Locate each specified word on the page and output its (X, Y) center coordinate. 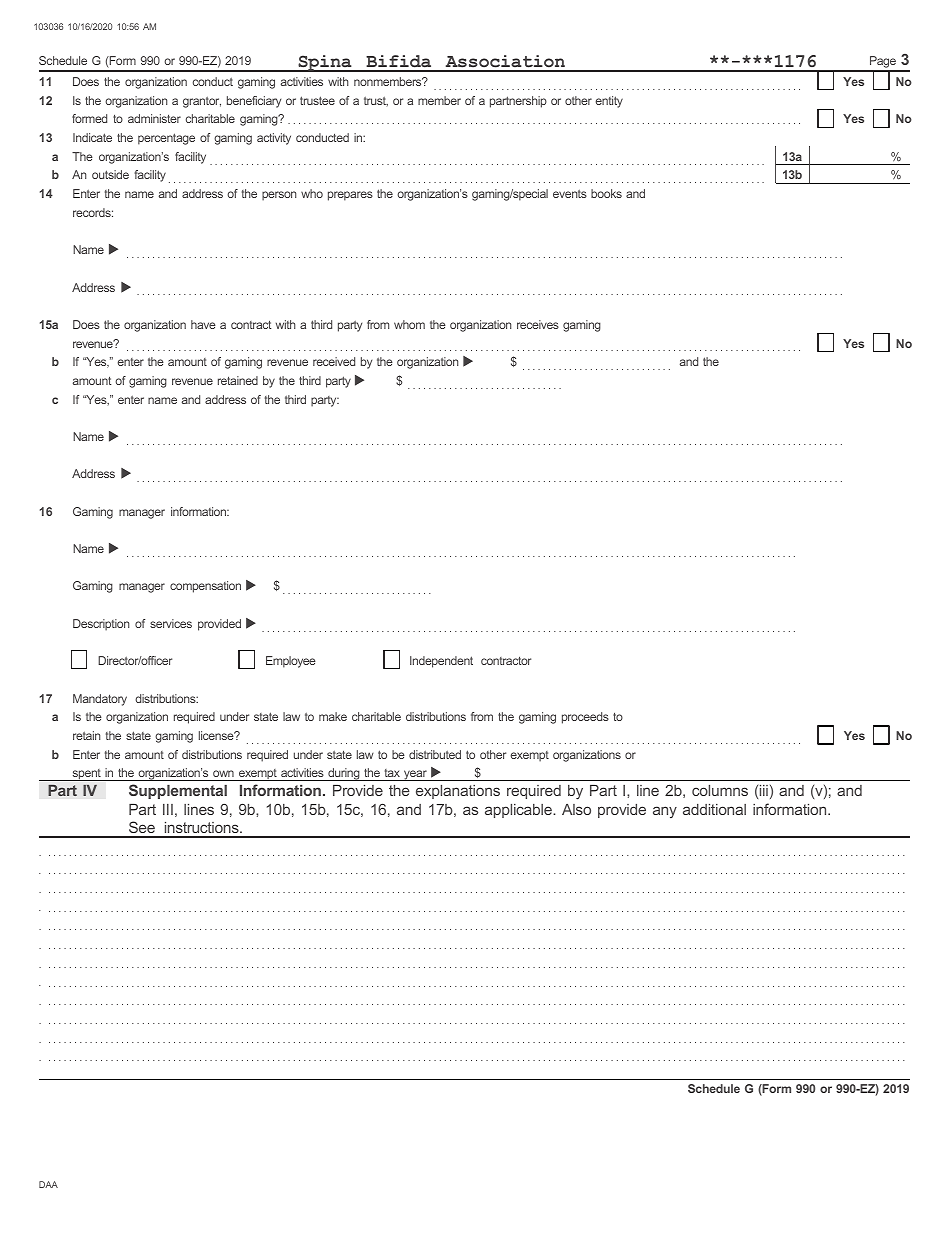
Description (101, 625)
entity (609, 102)
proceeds (585, 718)
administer (154, 118)
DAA (48, 1184)
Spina (325, 63)
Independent (441, 662)
